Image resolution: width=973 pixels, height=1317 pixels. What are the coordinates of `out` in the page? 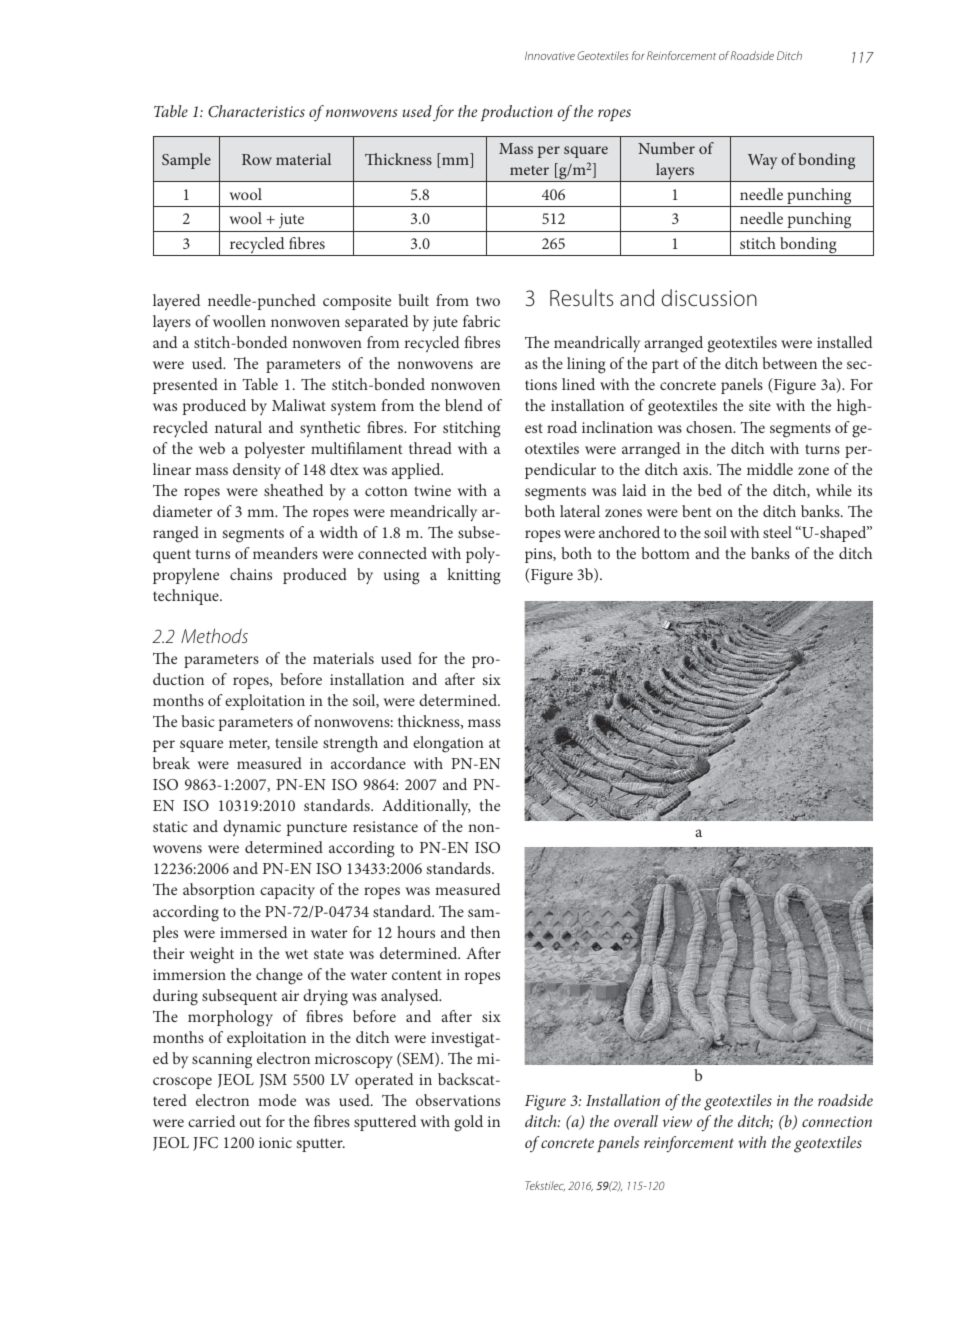 It's located at (250, 1122).
